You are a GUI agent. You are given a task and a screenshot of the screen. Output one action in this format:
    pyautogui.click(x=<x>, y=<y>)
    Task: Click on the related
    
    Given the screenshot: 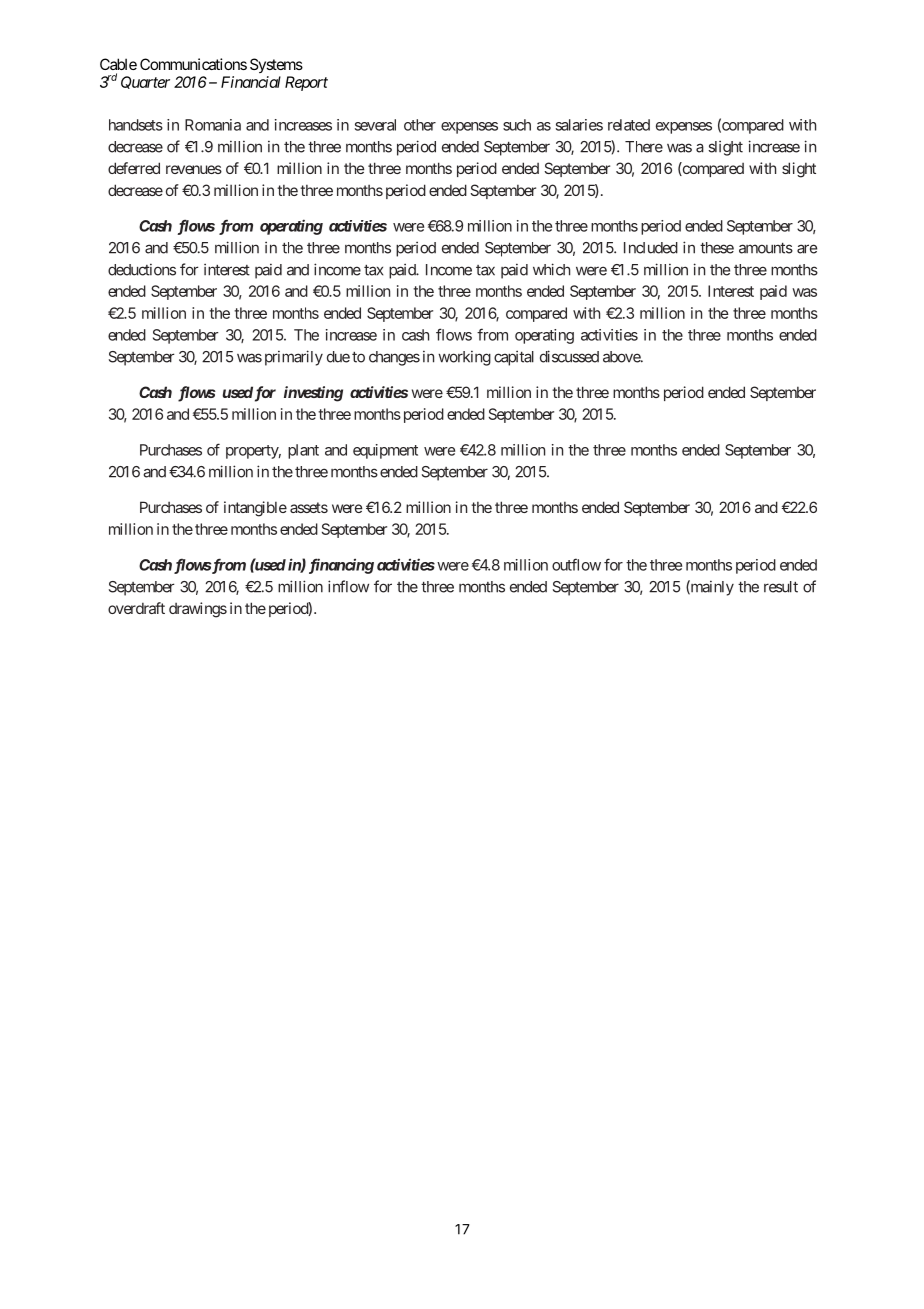 What is the action you would take?
    pyautogui.click(x=629, y=125)
